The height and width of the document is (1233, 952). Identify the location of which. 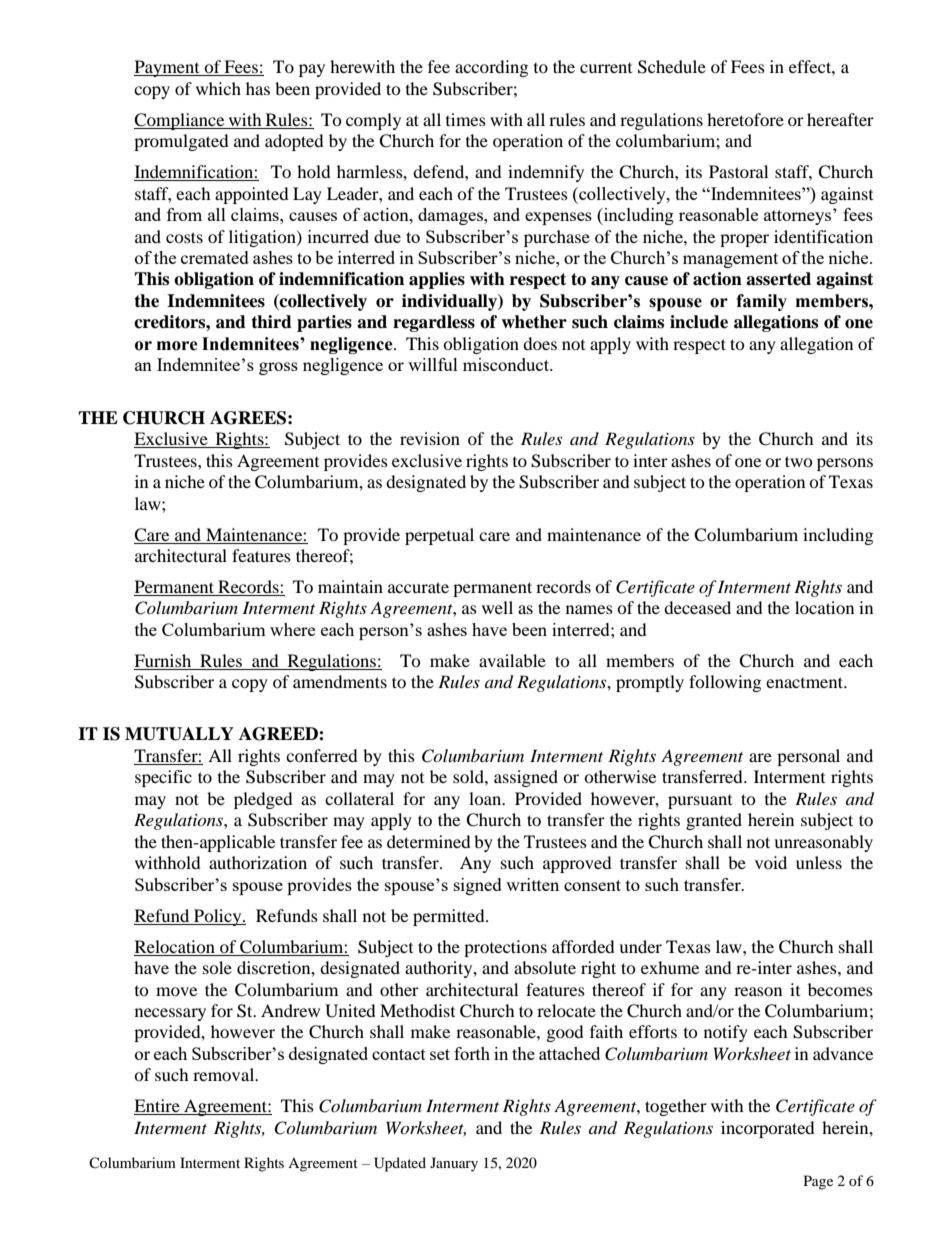
(218, 88).
